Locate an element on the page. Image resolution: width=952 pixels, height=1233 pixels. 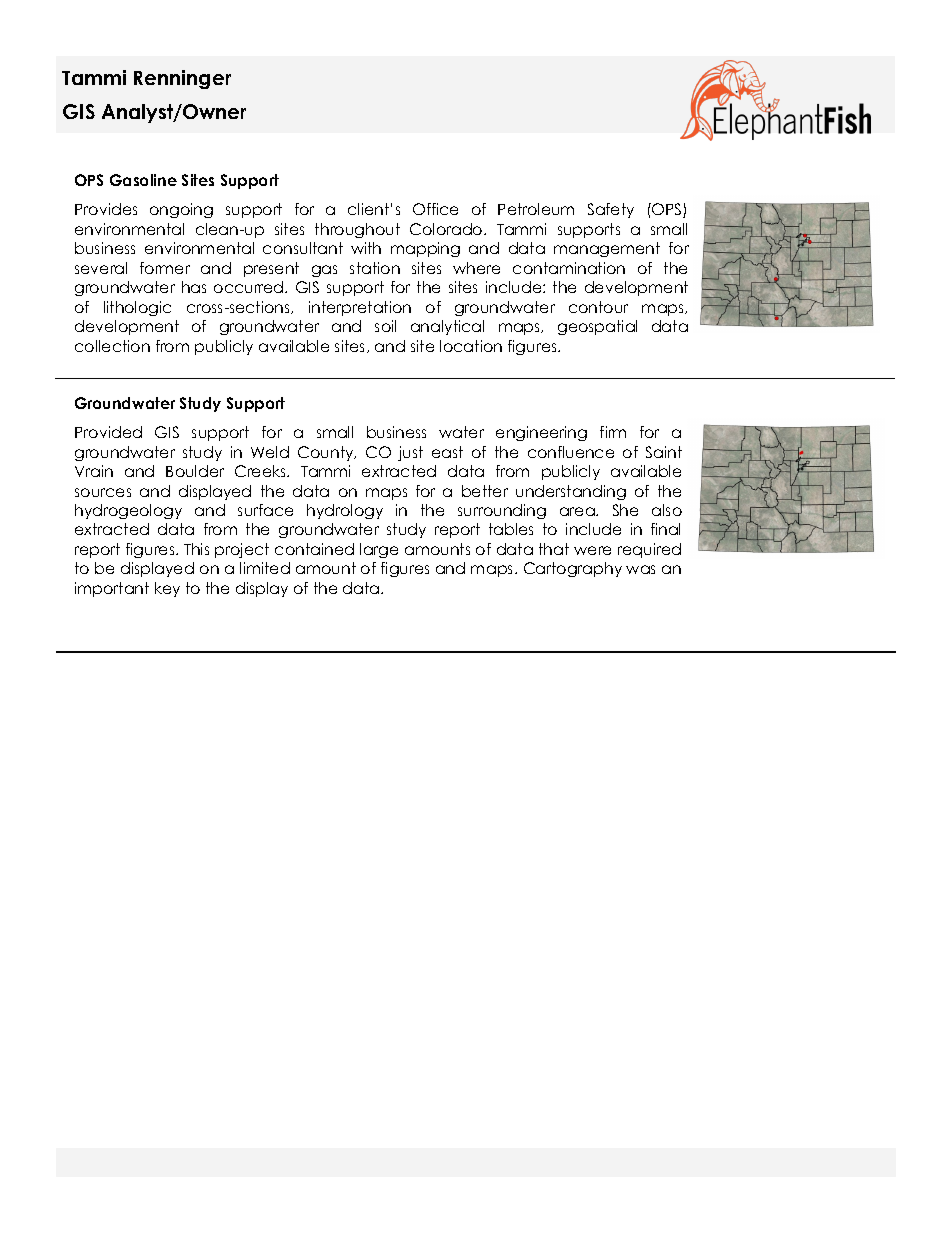
Provided is located at coordinates (108, 432).
